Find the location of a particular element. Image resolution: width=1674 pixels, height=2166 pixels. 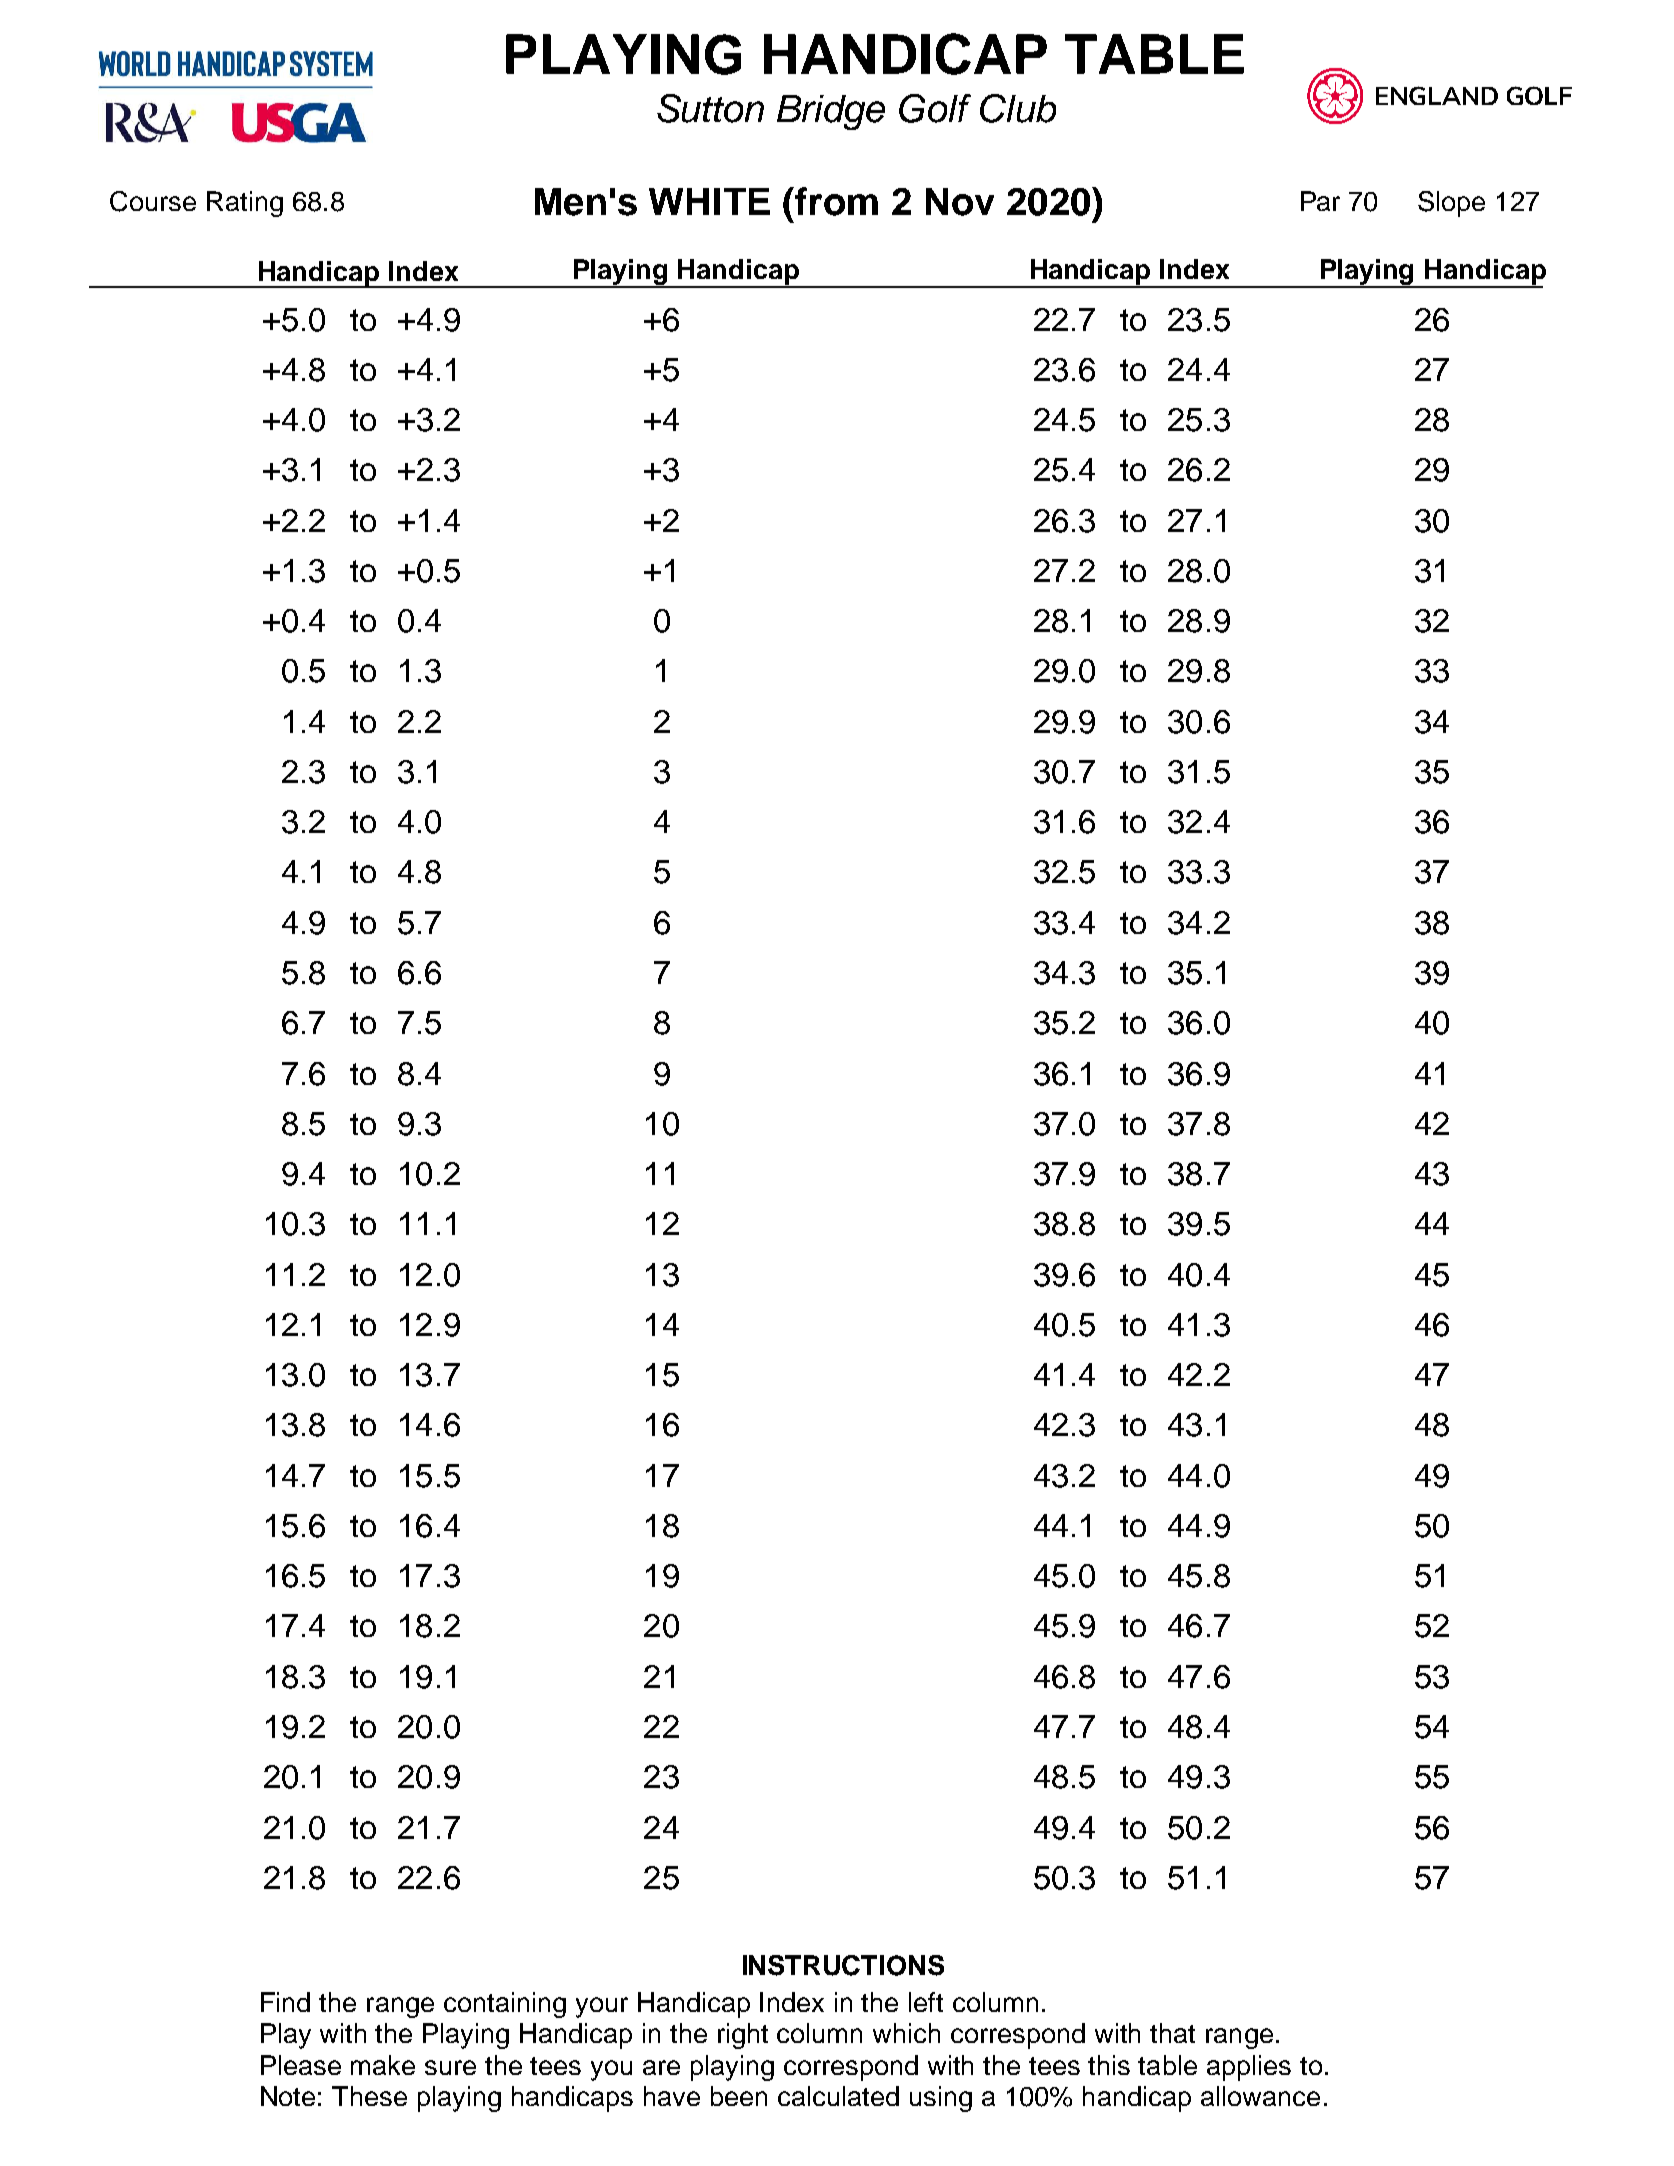

Find is located at coordinates (285, 2002).
